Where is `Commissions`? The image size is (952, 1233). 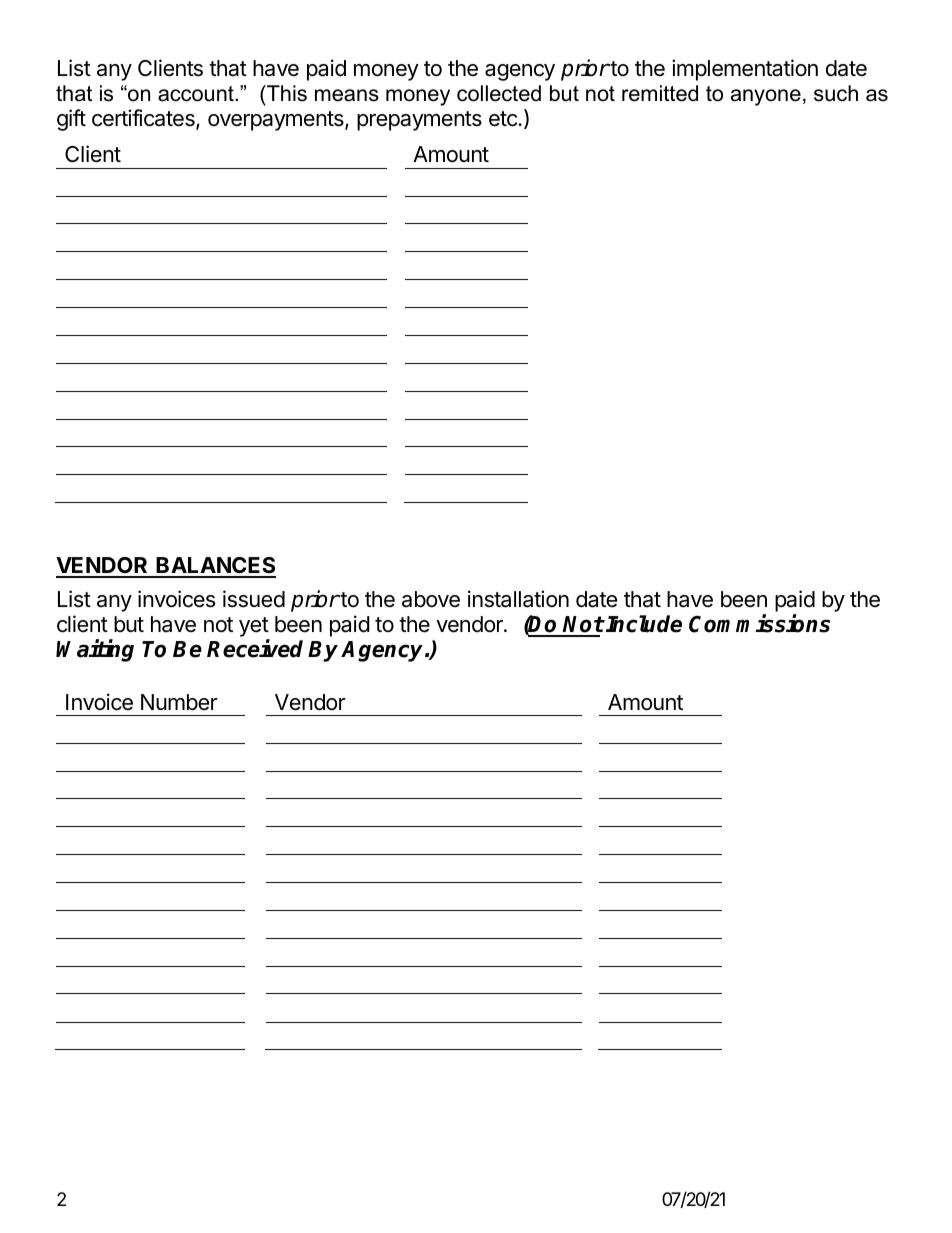 Commissions is located at coordinates (759, 623).
